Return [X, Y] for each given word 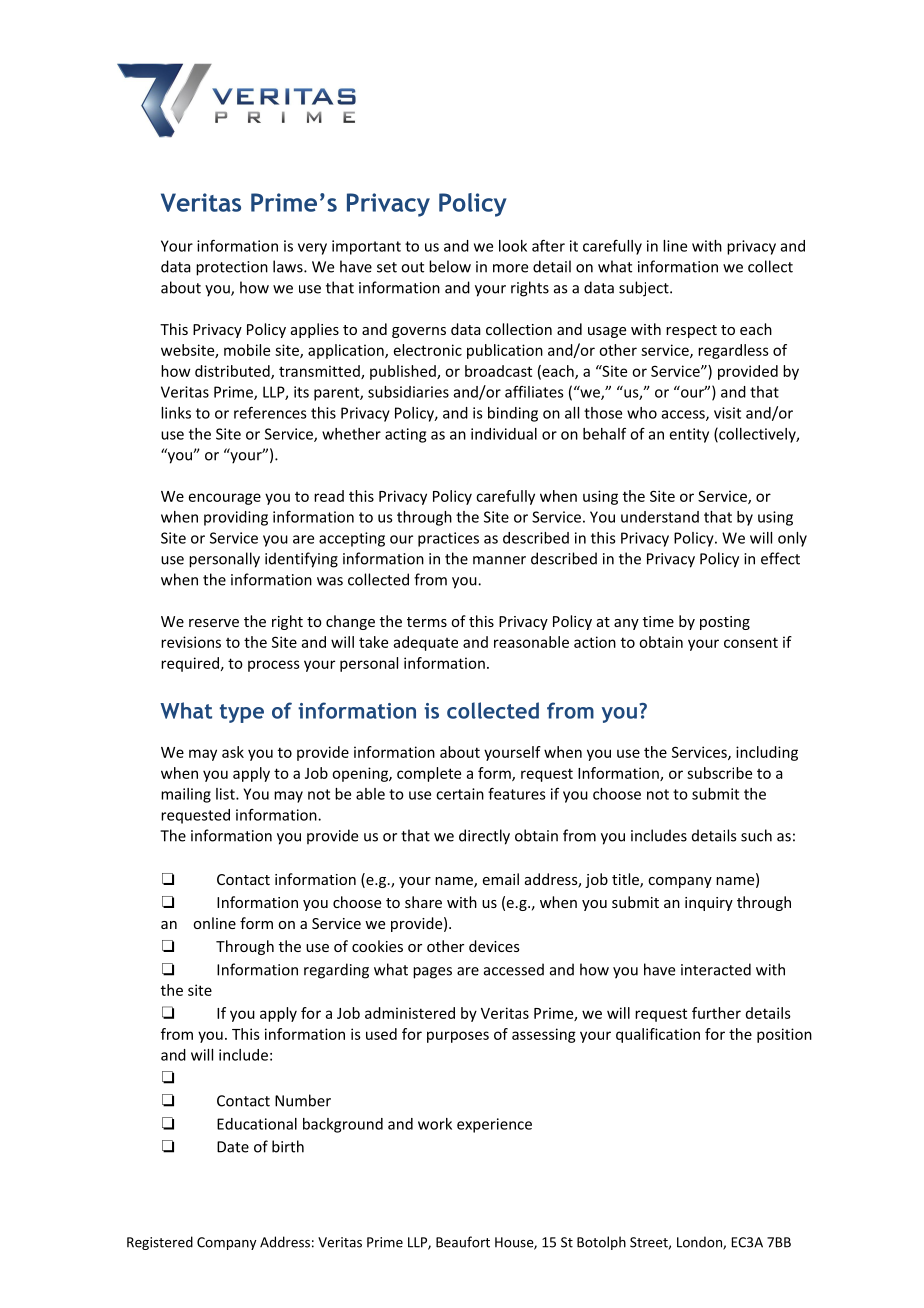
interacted [716, 969]
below [450, 266]
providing [236, 518]
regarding [336, 971]
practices [448, 539]
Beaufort [463, 1242]
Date [233, 1147]
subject [645, 289]
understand [660, 517]
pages [432, 973]
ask [233, 752]
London [700, 1243]
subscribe [719, 773]
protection [232, 268]
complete [429, 774]
